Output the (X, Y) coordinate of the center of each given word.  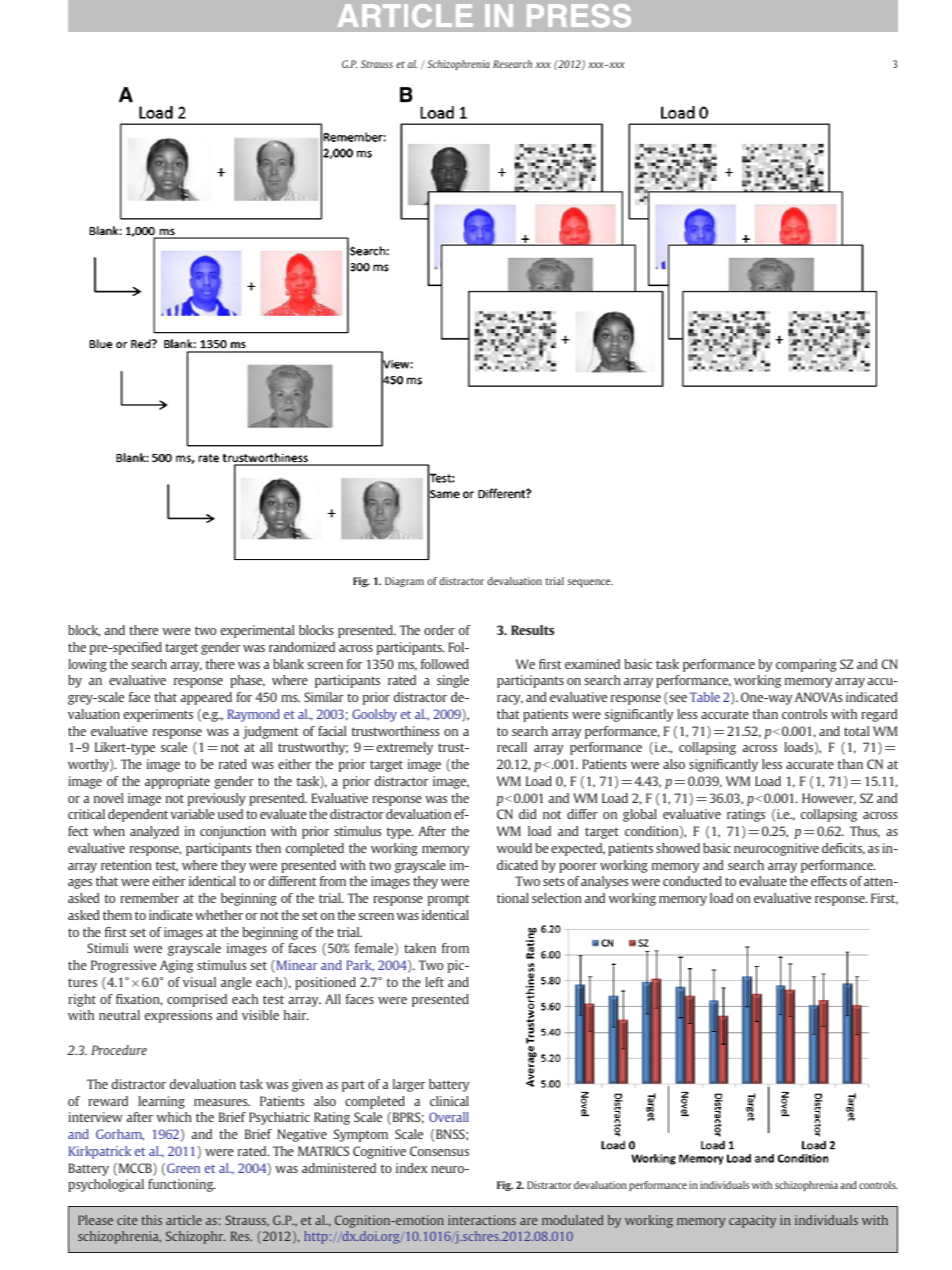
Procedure (119, 1050)
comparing (806, 665)
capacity (752, 1221)
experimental (257, 631)
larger (409, 1085)
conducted (692, 881)
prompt (449, 900)
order (439, 630)
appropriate (177, 782)
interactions (482, 1220)
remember (149, 898)
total (856, 731)
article (184, 1220)
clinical (449, 1101)
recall (512, 747)
